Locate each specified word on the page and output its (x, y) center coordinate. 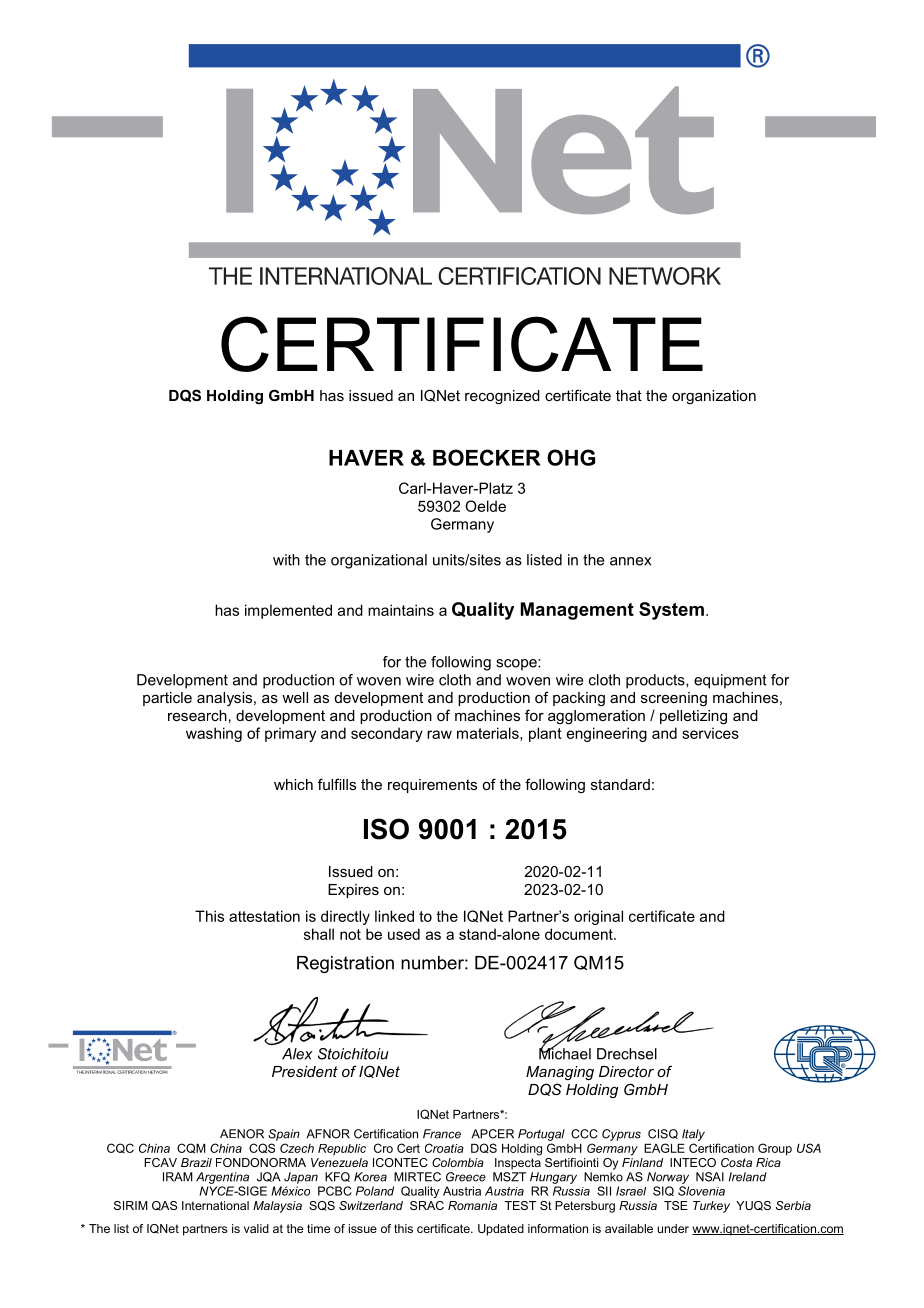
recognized (502, 397)
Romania (472, 1205)
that (629, 395)
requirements (432, 786)
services (710, 733)
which (293, 784)
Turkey (711, 1207)
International (215, 1205)
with (286, 560)
